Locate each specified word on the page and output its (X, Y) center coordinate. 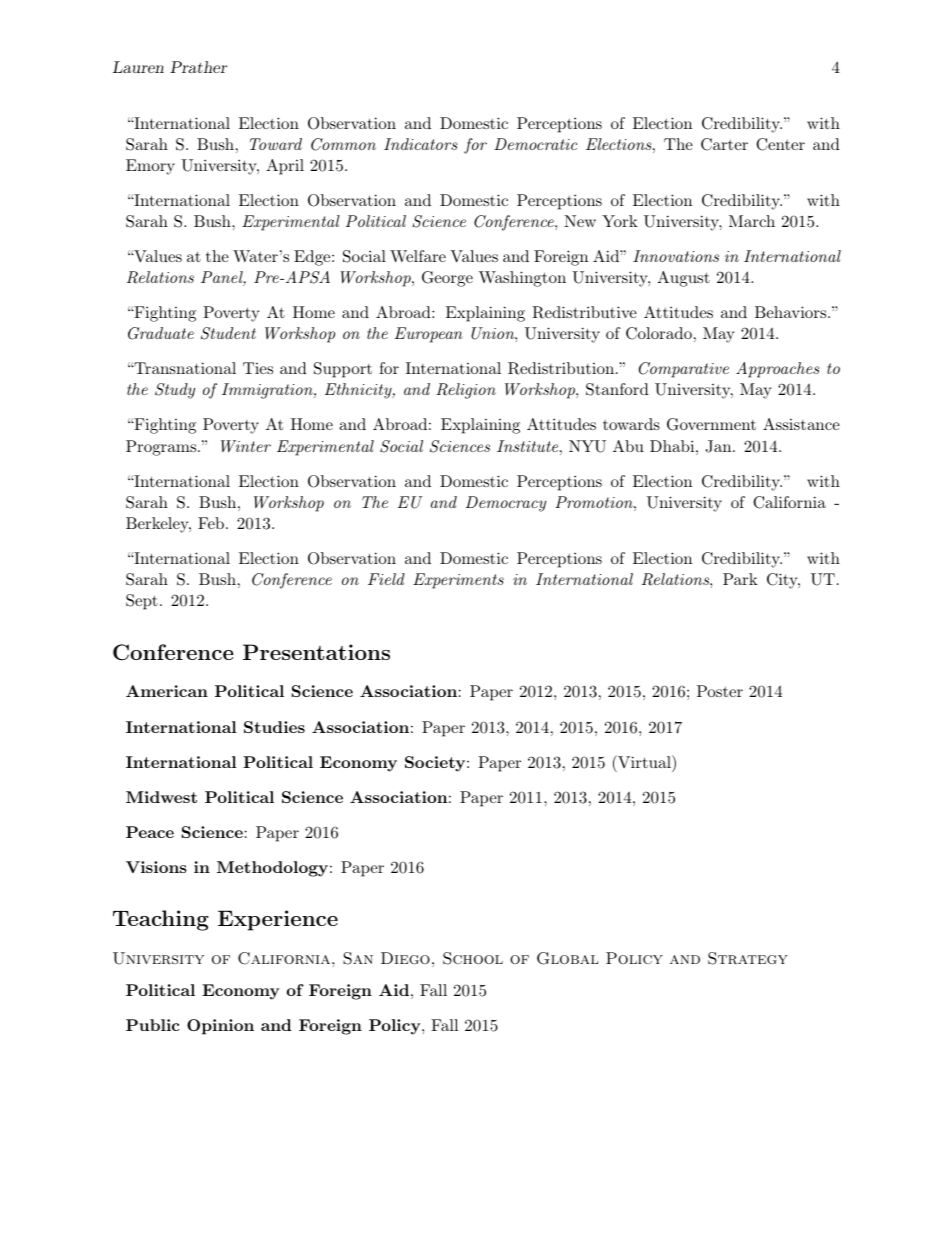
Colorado (659, 333)
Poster (720, 691)
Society (435, 764)
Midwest (161, 797)
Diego (405, 958)
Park (740, 579)
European (429, 335)
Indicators (420, 144)
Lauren (138, 67)
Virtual (644, 761)
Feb (211, 523)
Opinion (220, 1027)
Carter (724, 144)
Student (228, 333)
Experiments (458, 581)
